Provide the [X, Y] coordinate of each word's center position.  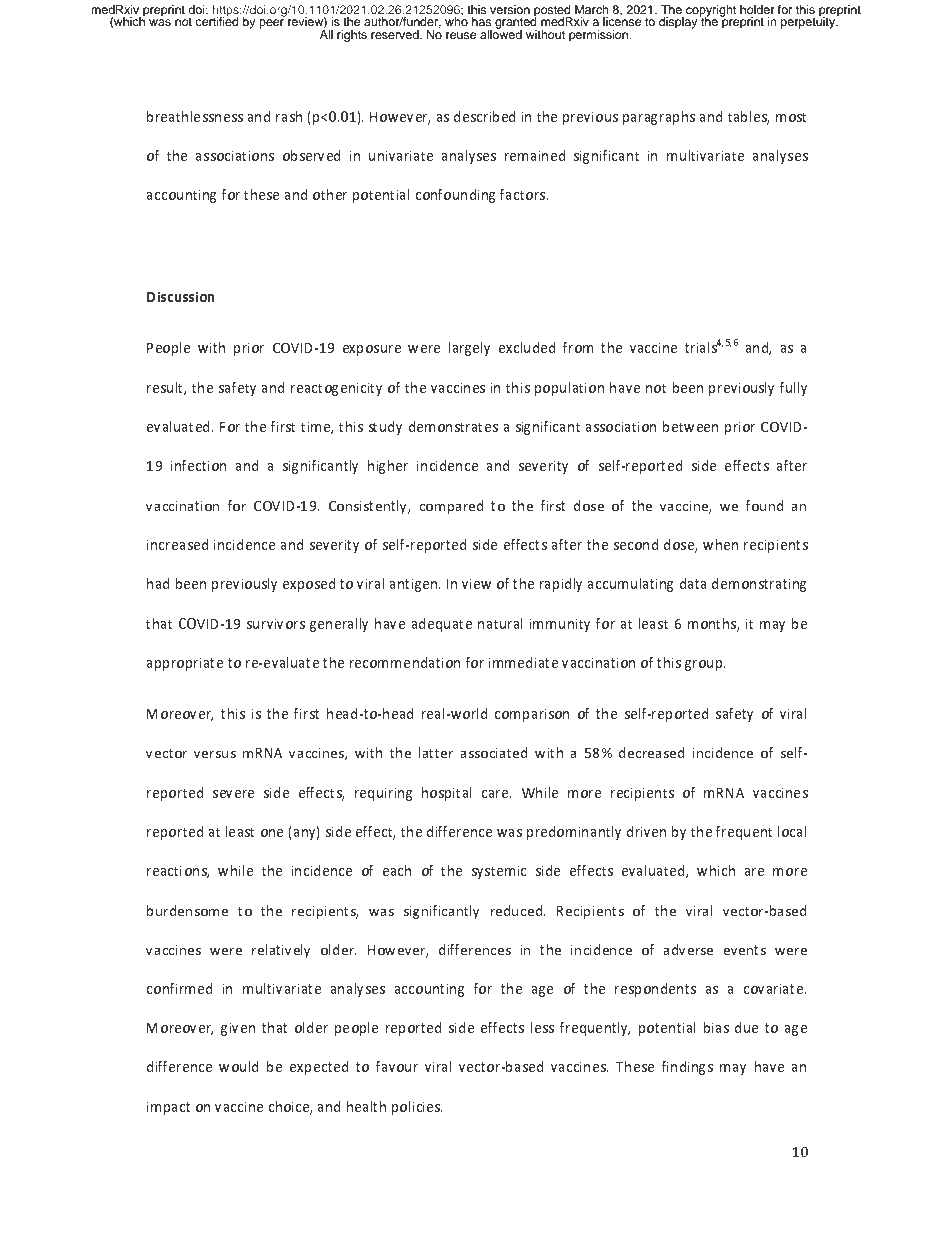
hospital [446, 794]
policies [417, 1108]
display [679, 22]
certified [217, 20]
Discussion [180, 297]
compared [451, 507]
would [238, 1066]
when [720, 544]
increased [177, 544]
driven [646, 831]
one [272, 833]
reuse [461, 35]
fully [793, 389]
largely [469, 349]
